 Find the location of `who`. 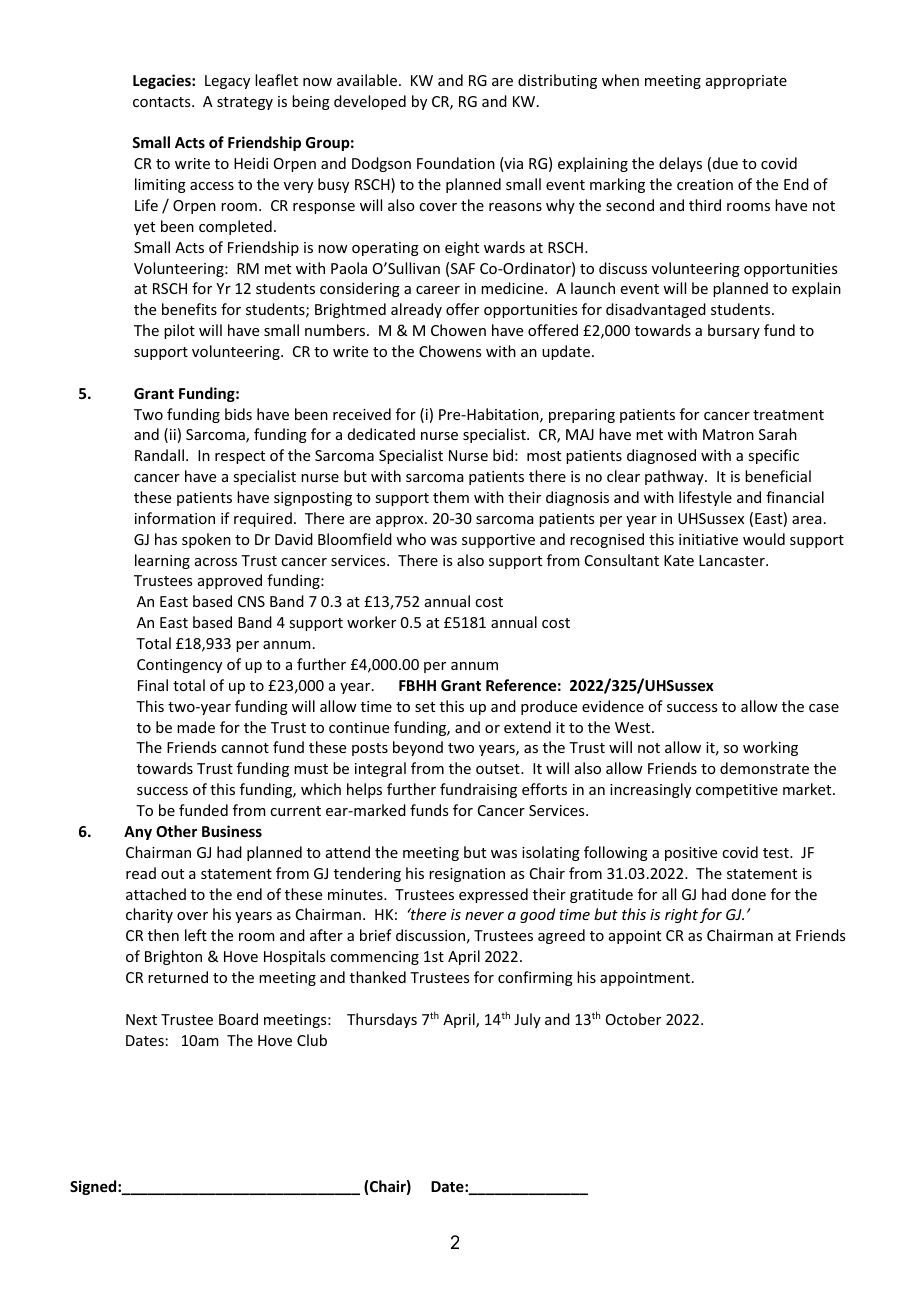

who is located at coordinates (411, 539).
